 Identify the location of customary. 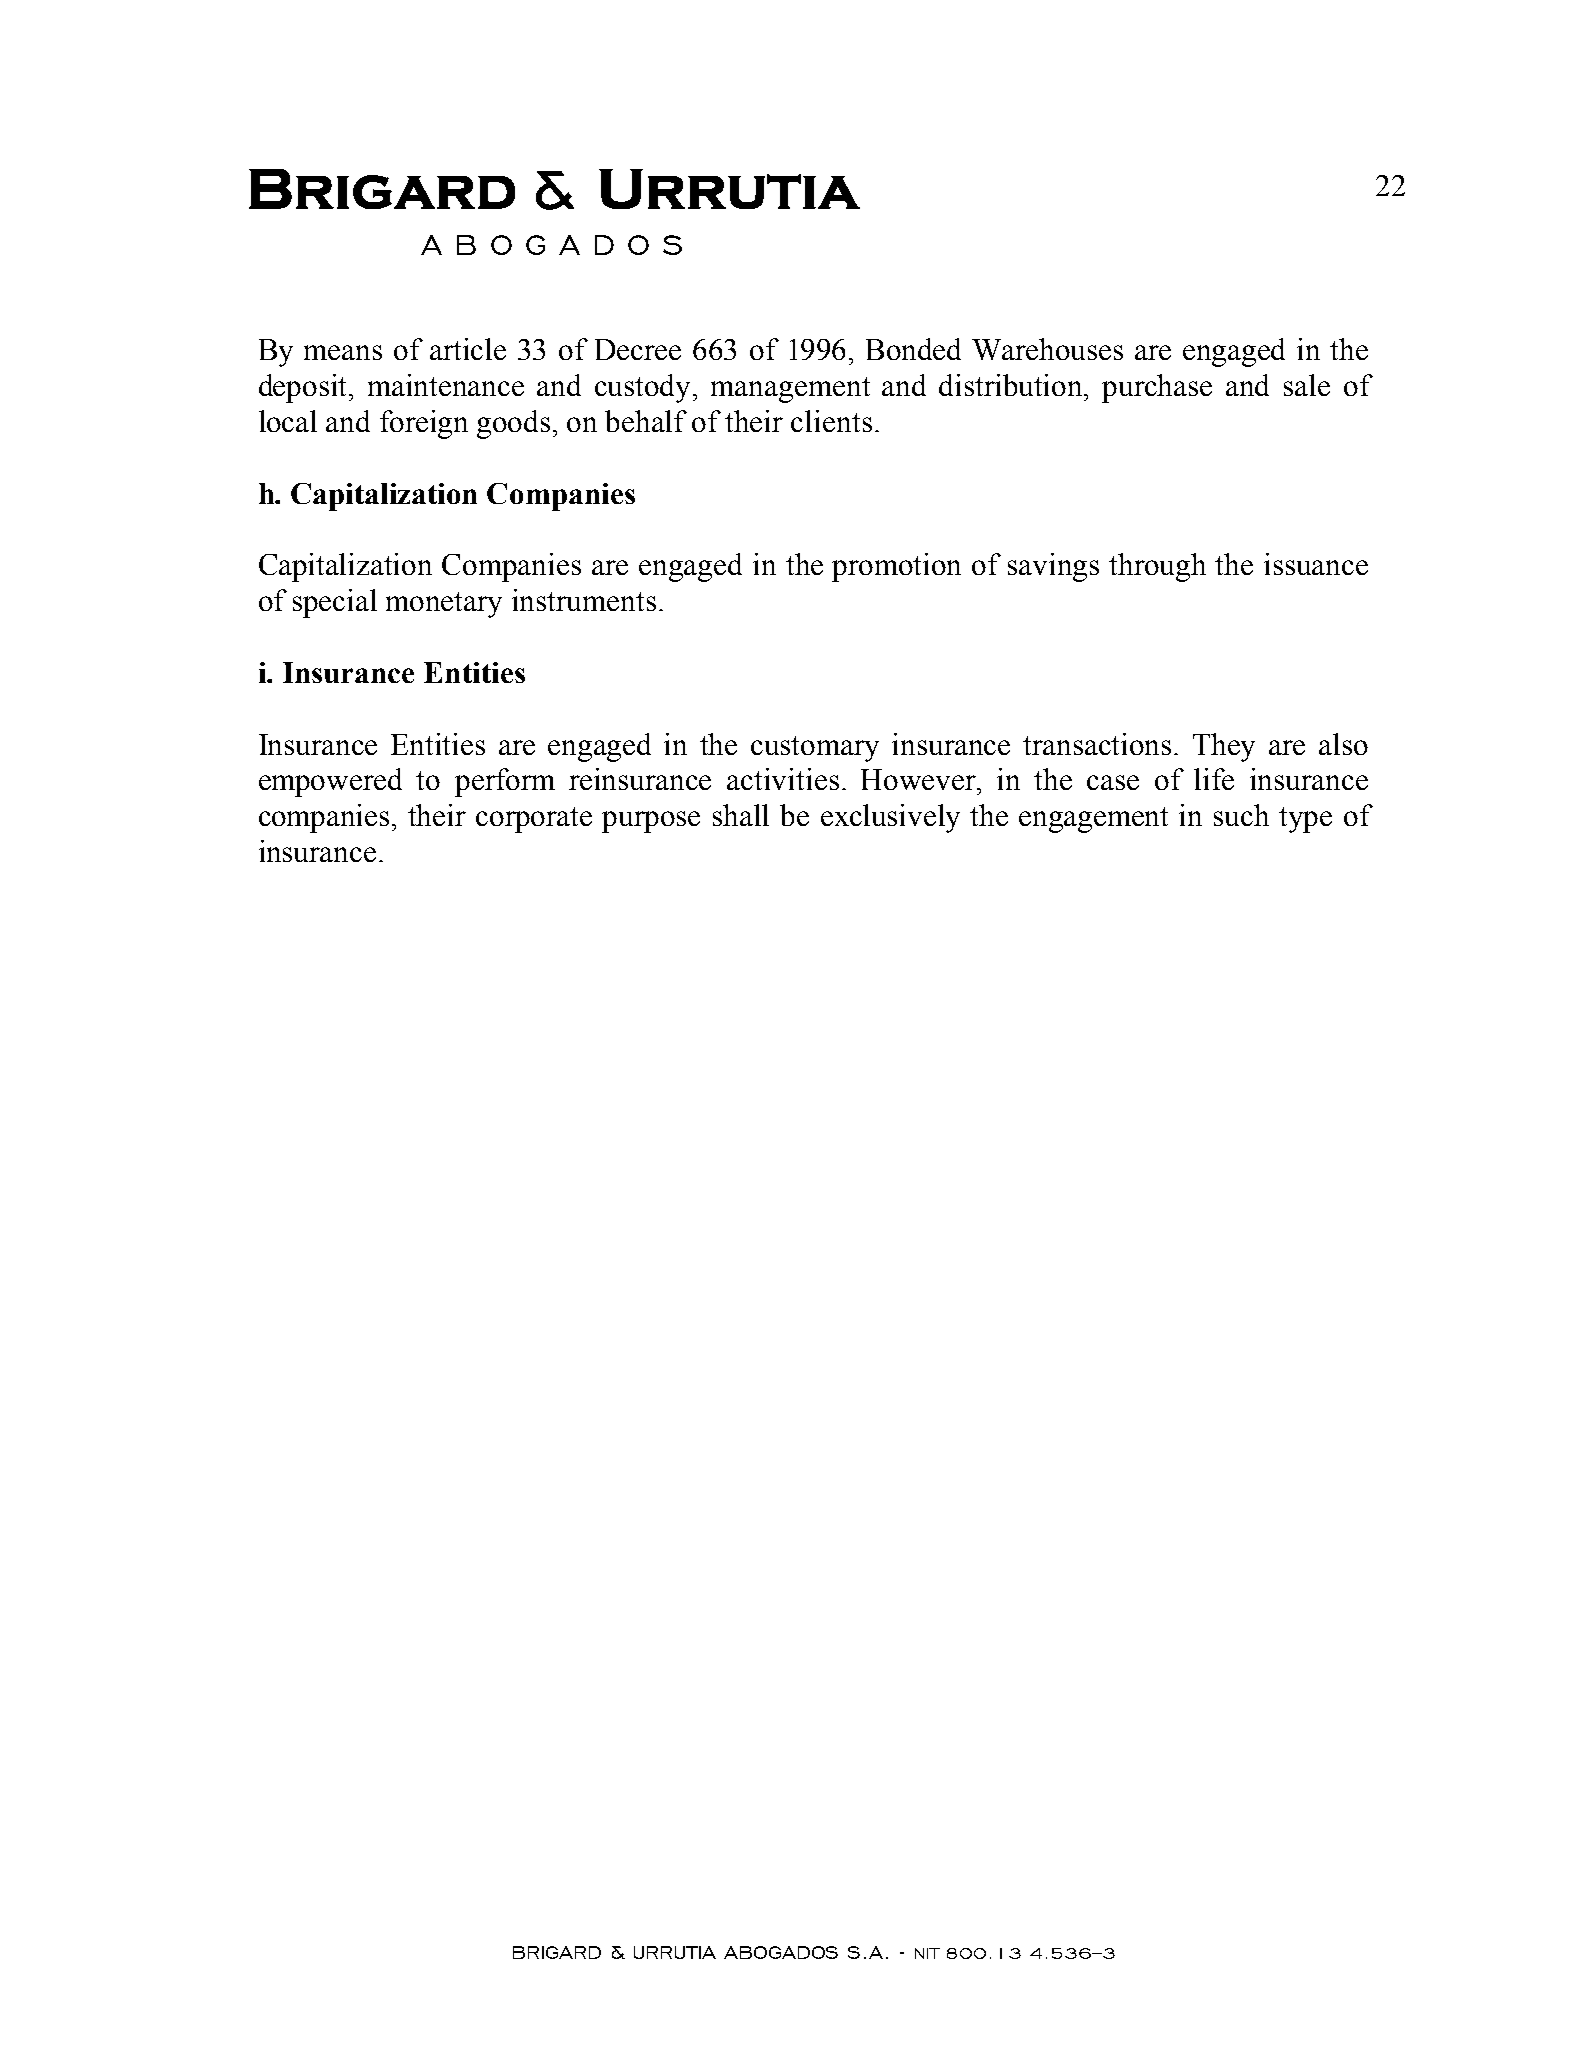
(815, 749).
